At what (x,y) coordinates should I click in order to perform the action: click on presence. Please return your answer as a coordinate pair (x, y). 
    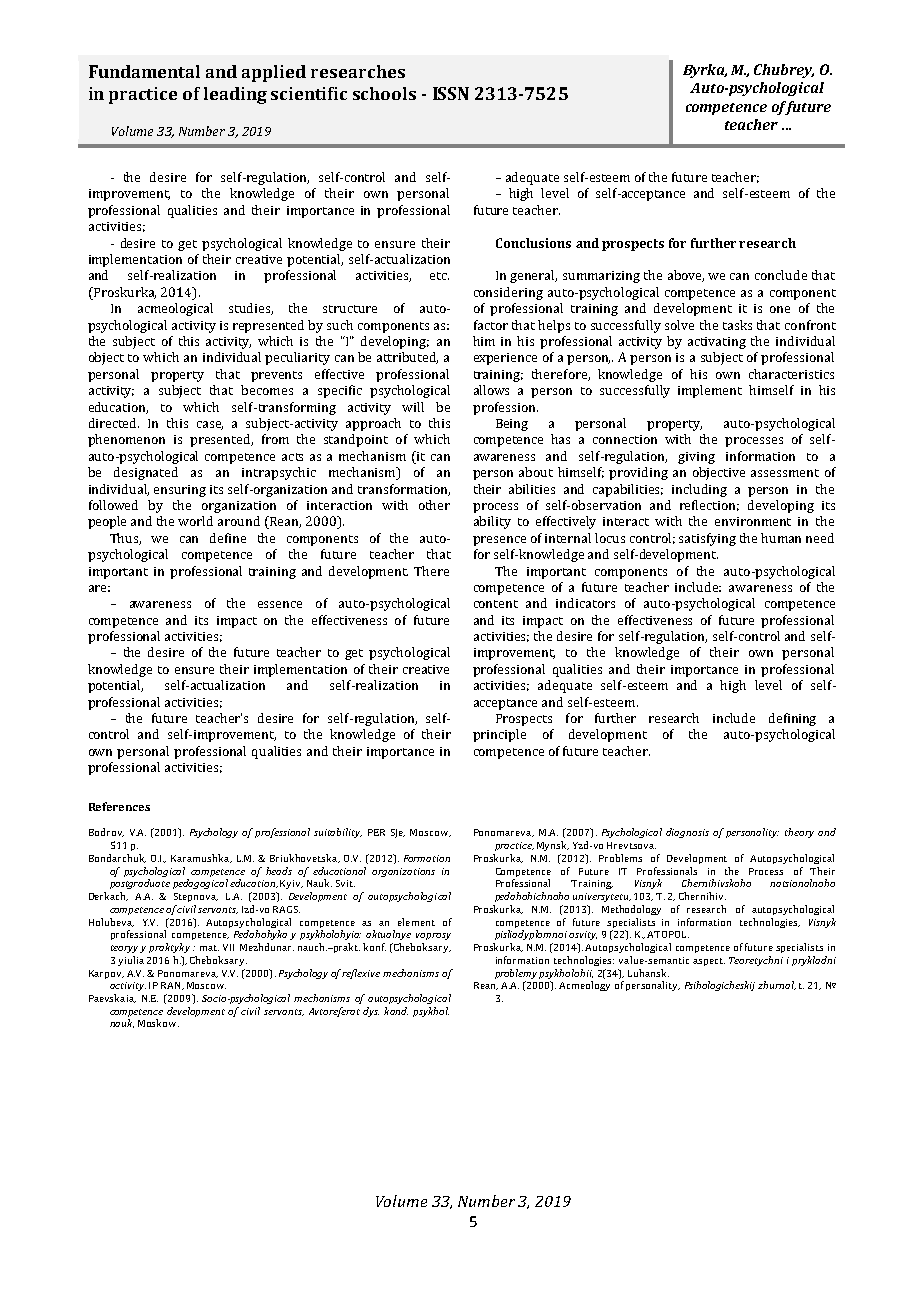
    Looking at the image, I should click on (499, 541).
